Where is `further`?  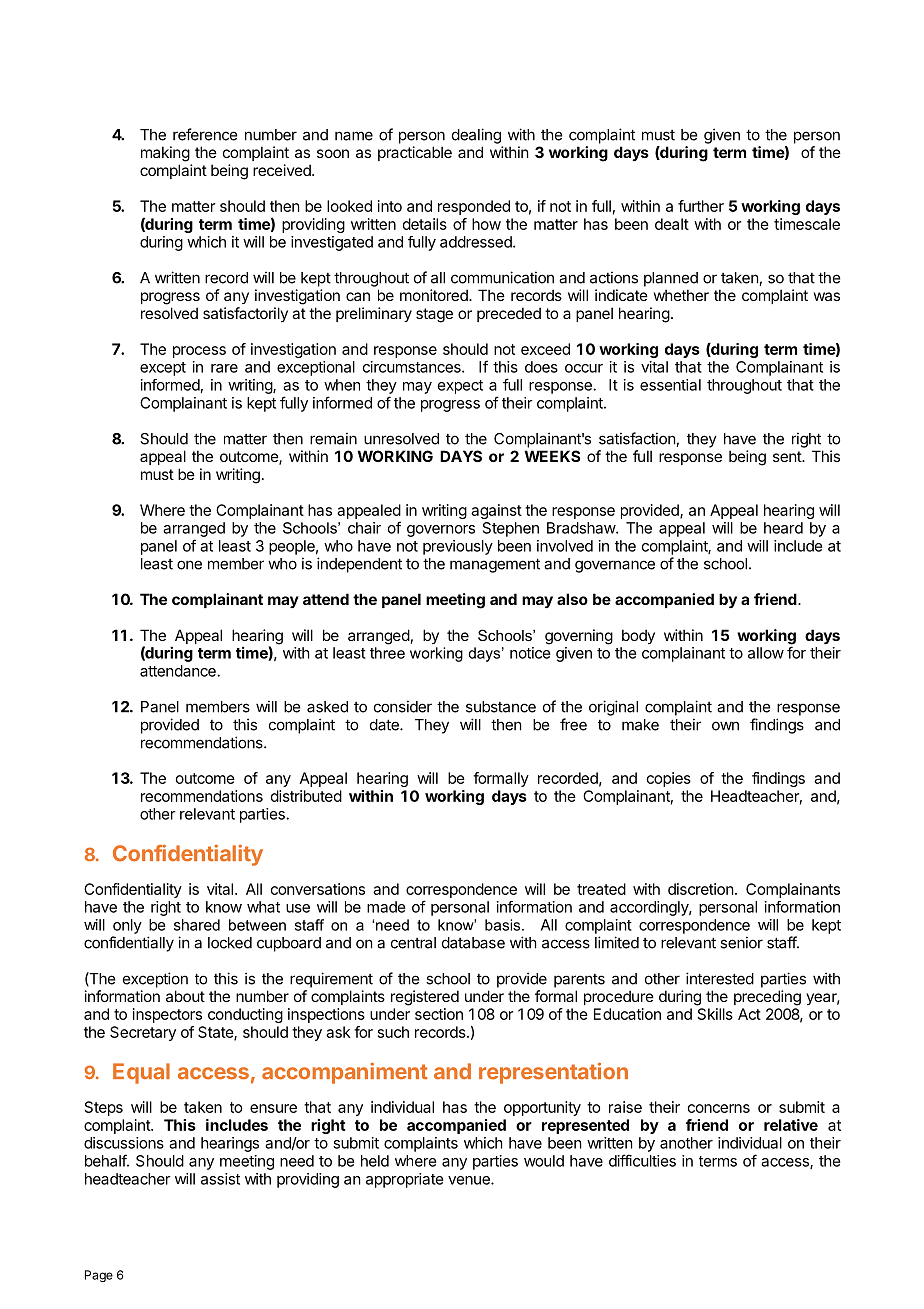 further is located at coordinates (701, 206).
